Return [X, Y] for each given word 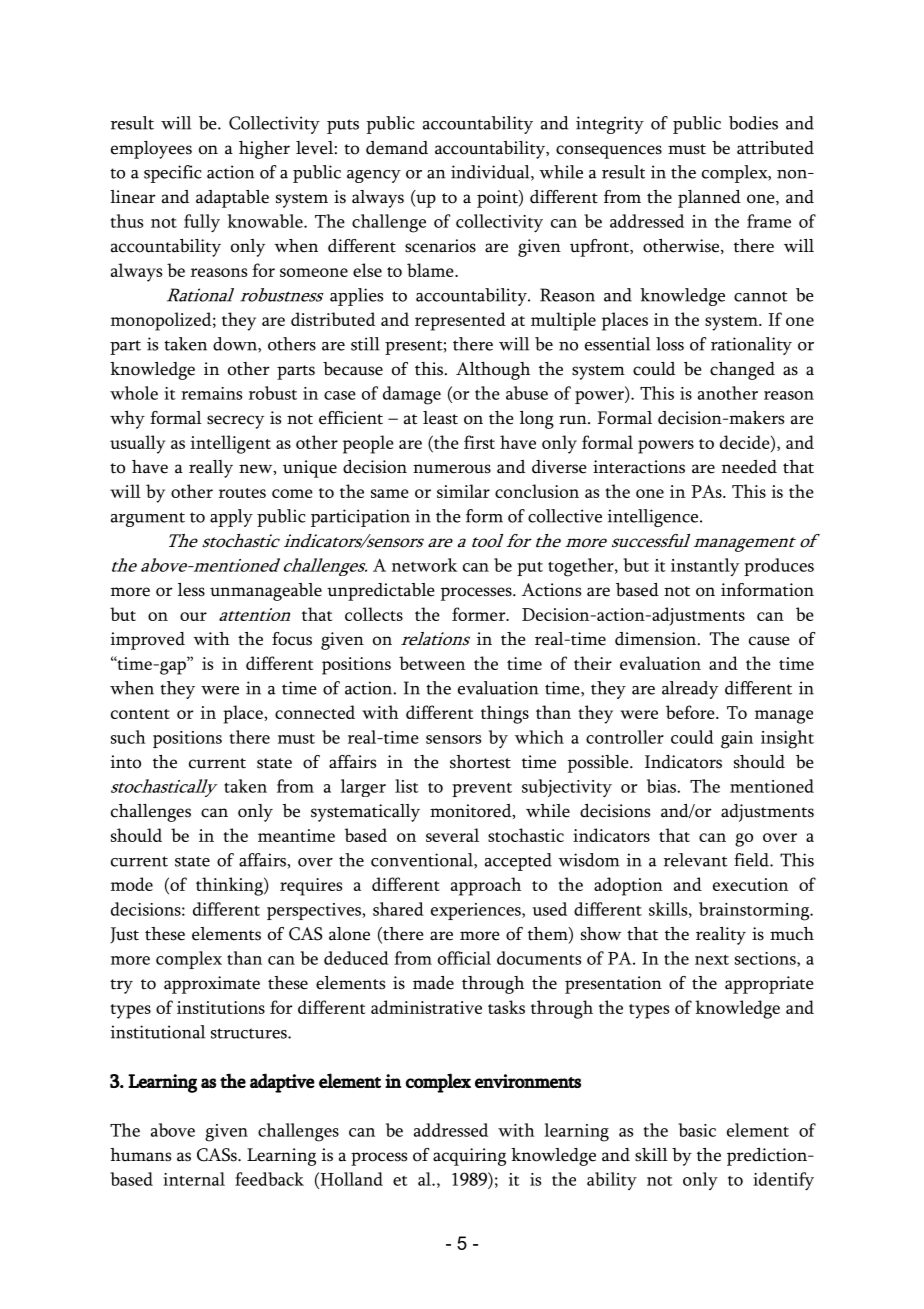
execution [750, 884]
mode [132, 884]
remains [211, 393]
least [440, 418]
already [690, 690]
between [432, 663]
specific [173, 174]
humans [140, 1155]
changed [742, 371]
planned [709, 199]
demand [397, 148]
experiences [477, 911]
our [193, 616]
